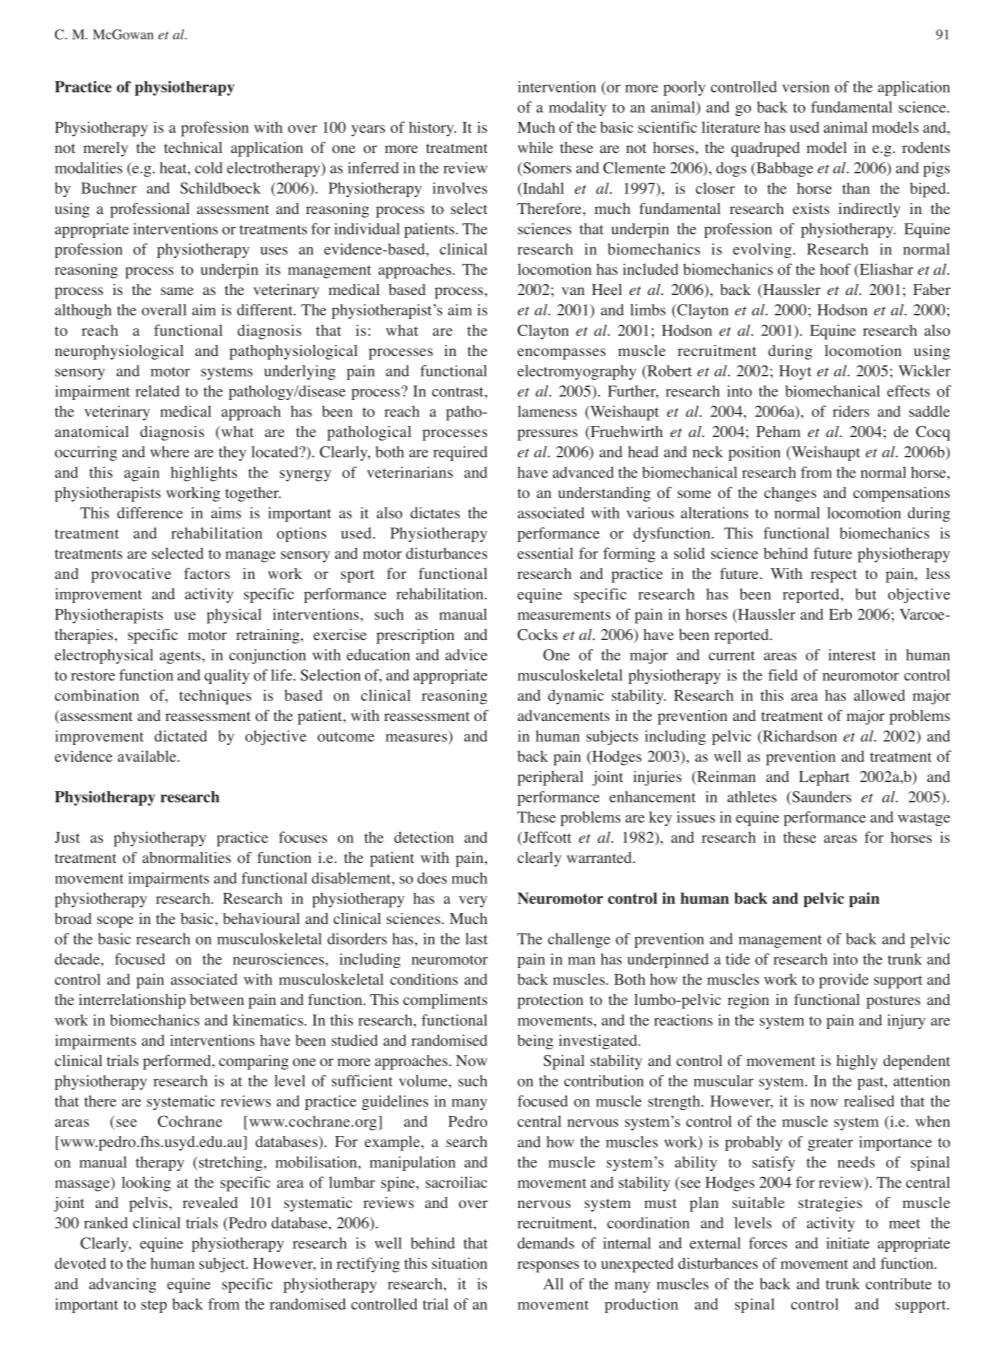  I want to click on available, so click(148, 756).
